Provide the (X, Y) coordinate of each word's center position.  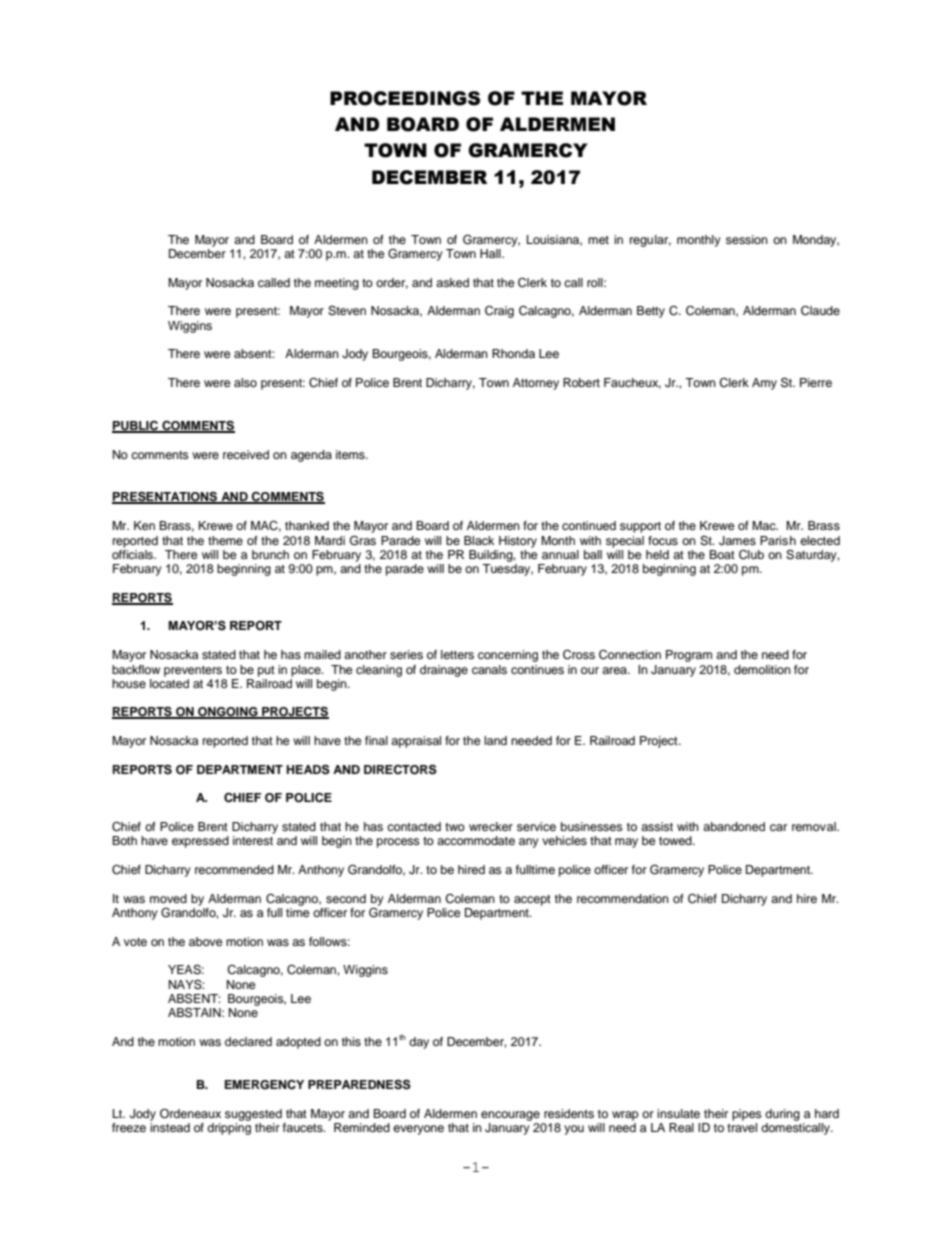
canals (489, 669)
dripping (229, 1127)
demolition (762, 669)
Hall (491, 253)
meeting (337, 284)
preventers (193, 671)
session (747, 239)
